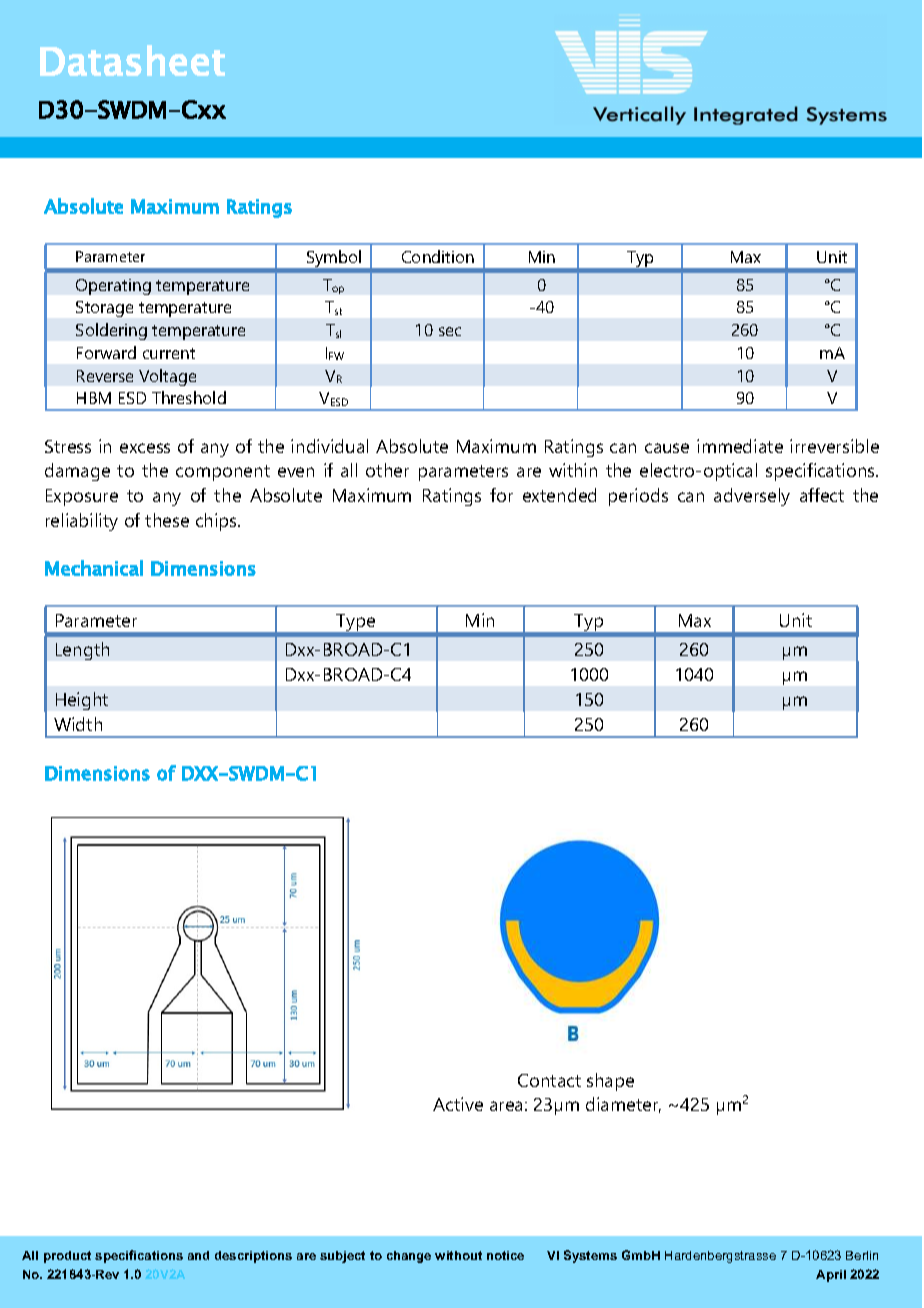  Describe the element at coordinates (438, 256) in the screenshot. I see `Condition` at that location.
